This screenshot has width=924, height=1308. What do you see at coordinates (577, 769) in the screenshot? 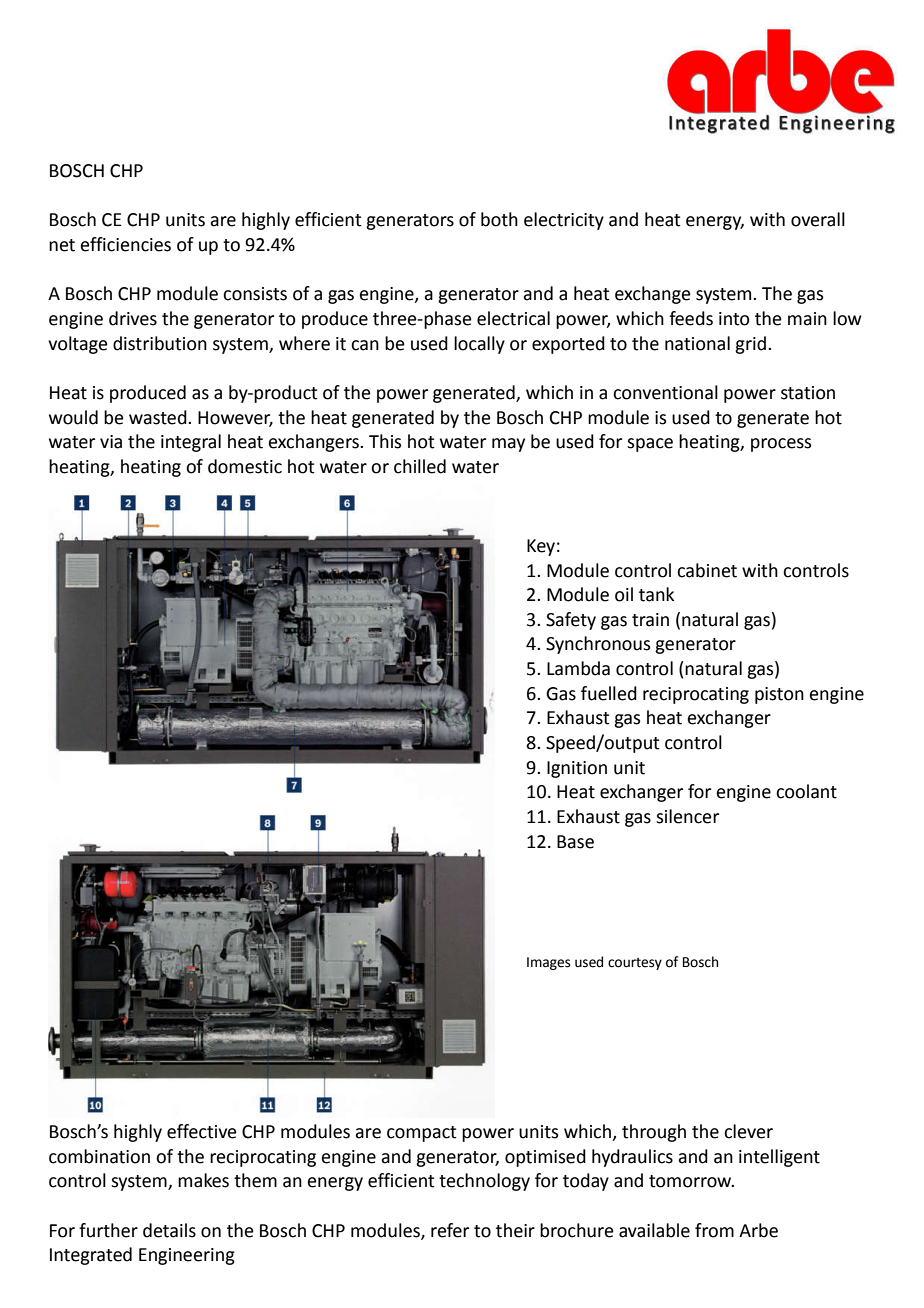
I see `Ignition` at bounding box center [577, 769].
